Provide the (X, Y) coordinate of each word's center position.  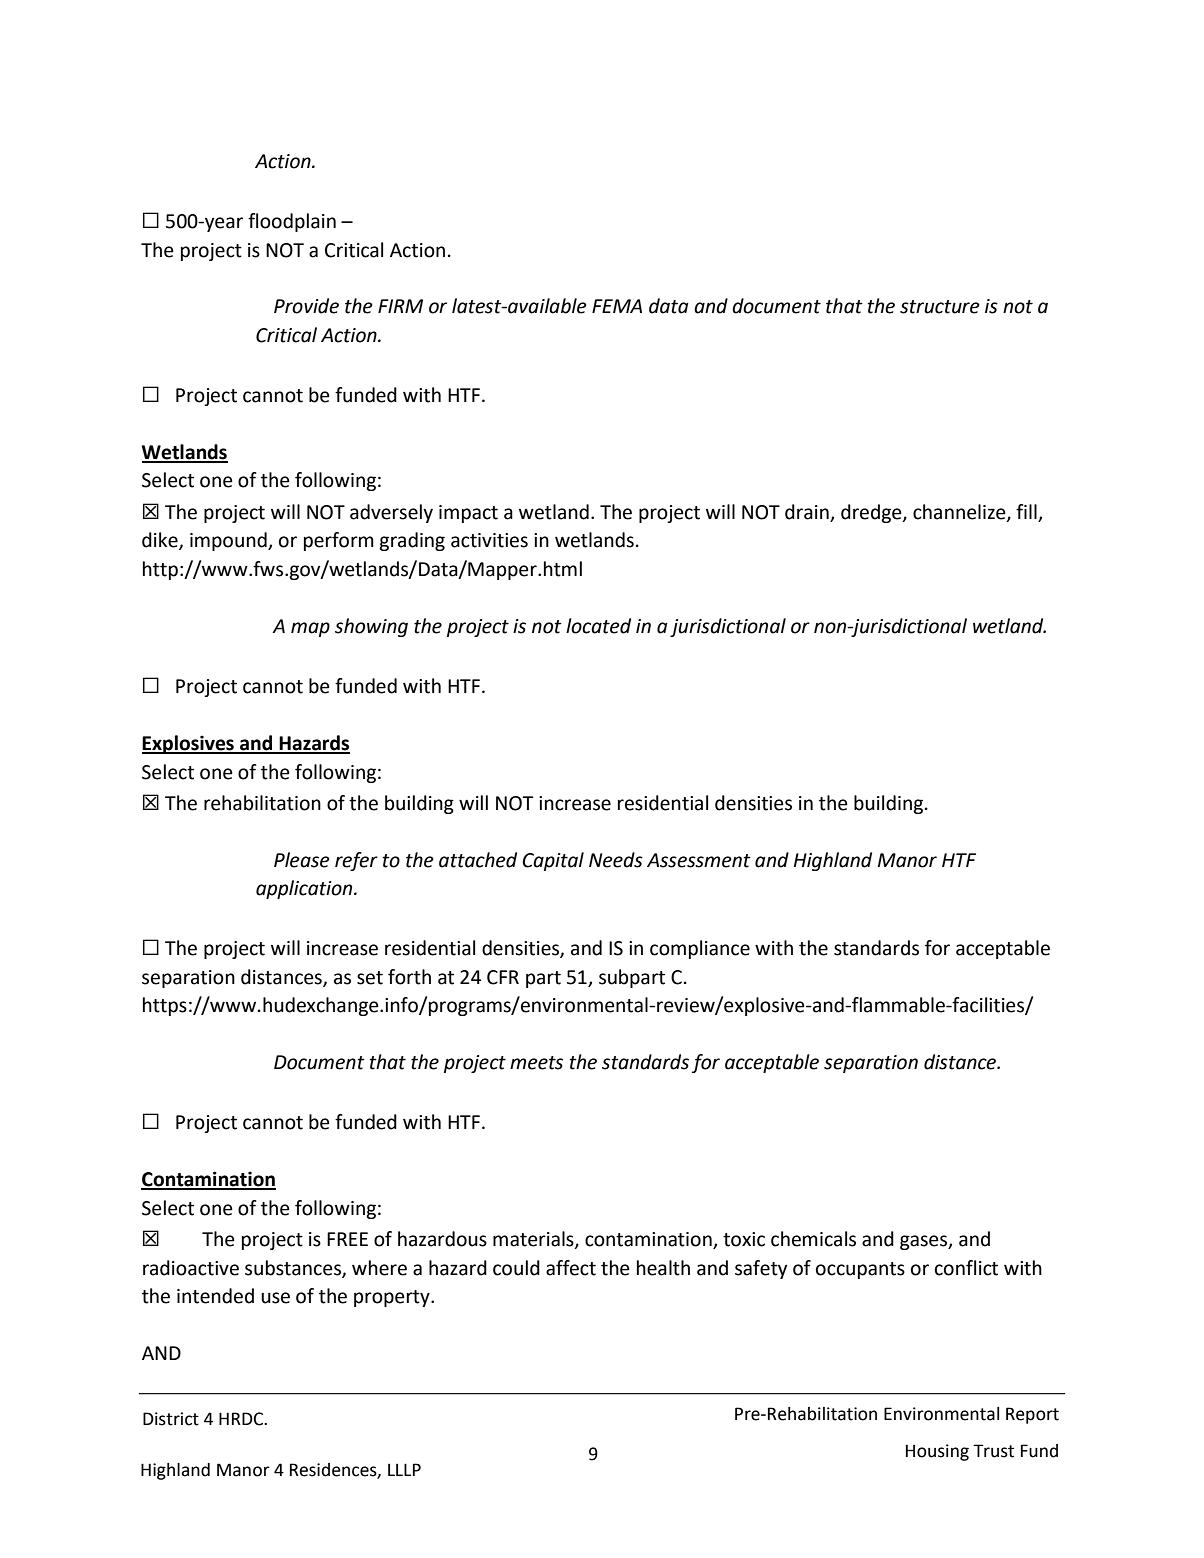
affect (571, 1268)
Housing (937, 1452)
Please (302, 860)
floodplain (292, 222)
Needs (616, 860)
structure (940, 307)
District (171, 1419)
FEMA (617, 306)
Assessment (699, 860)
